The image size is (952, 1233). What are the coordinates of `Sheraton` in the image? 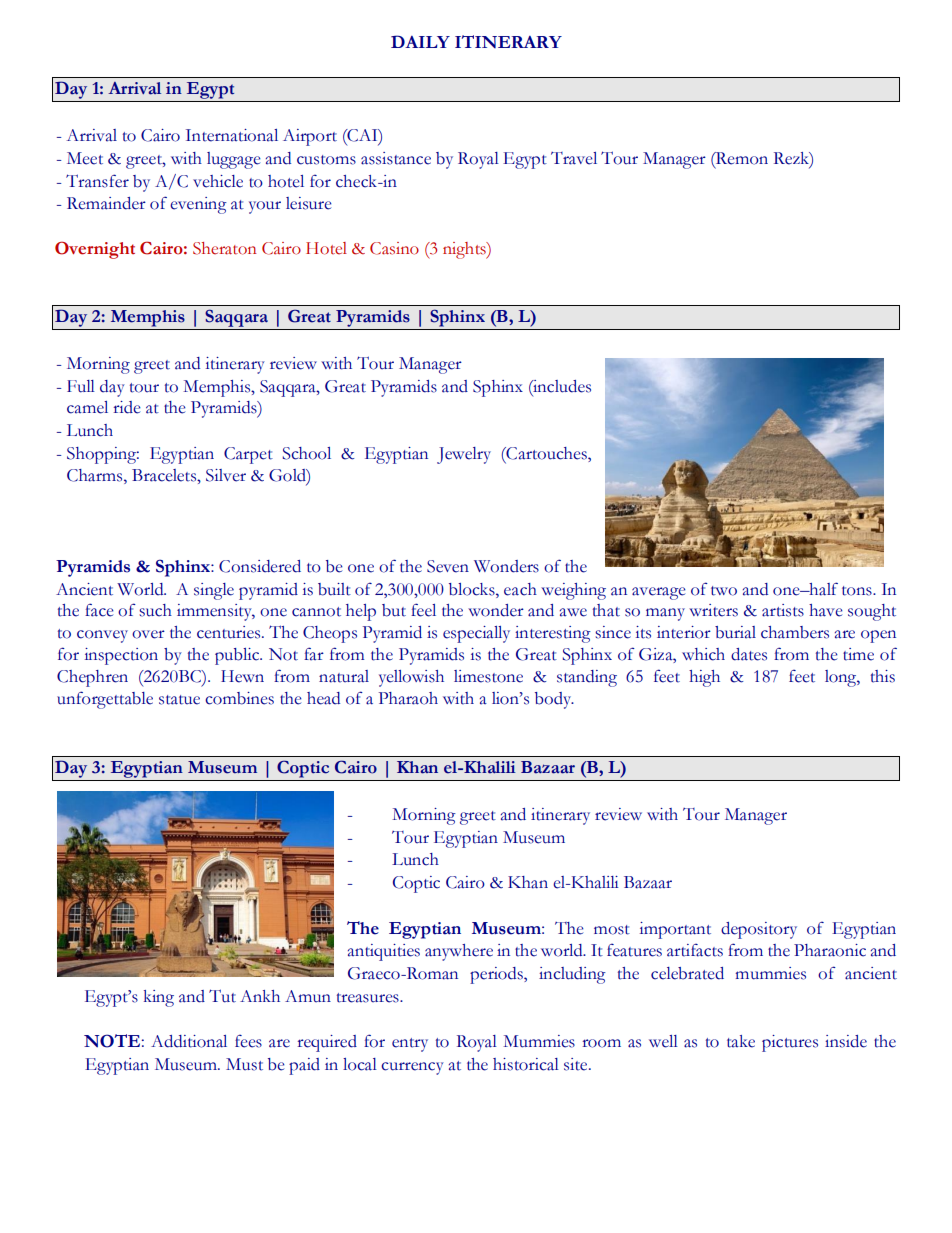 It's located at (225, 248).
